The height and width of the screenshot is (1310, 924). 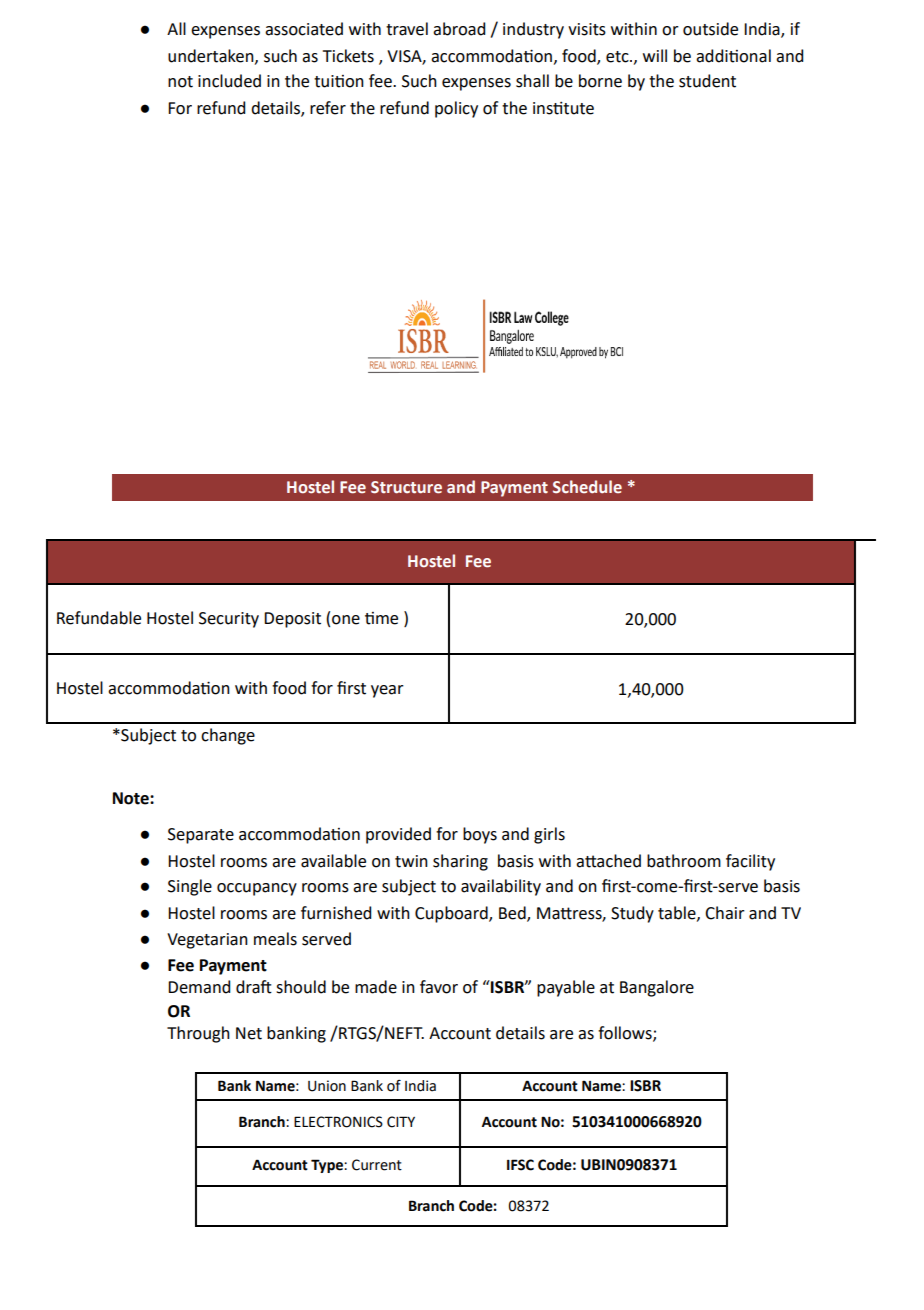 I want to click on Through, so click(x=198, y=1034).
